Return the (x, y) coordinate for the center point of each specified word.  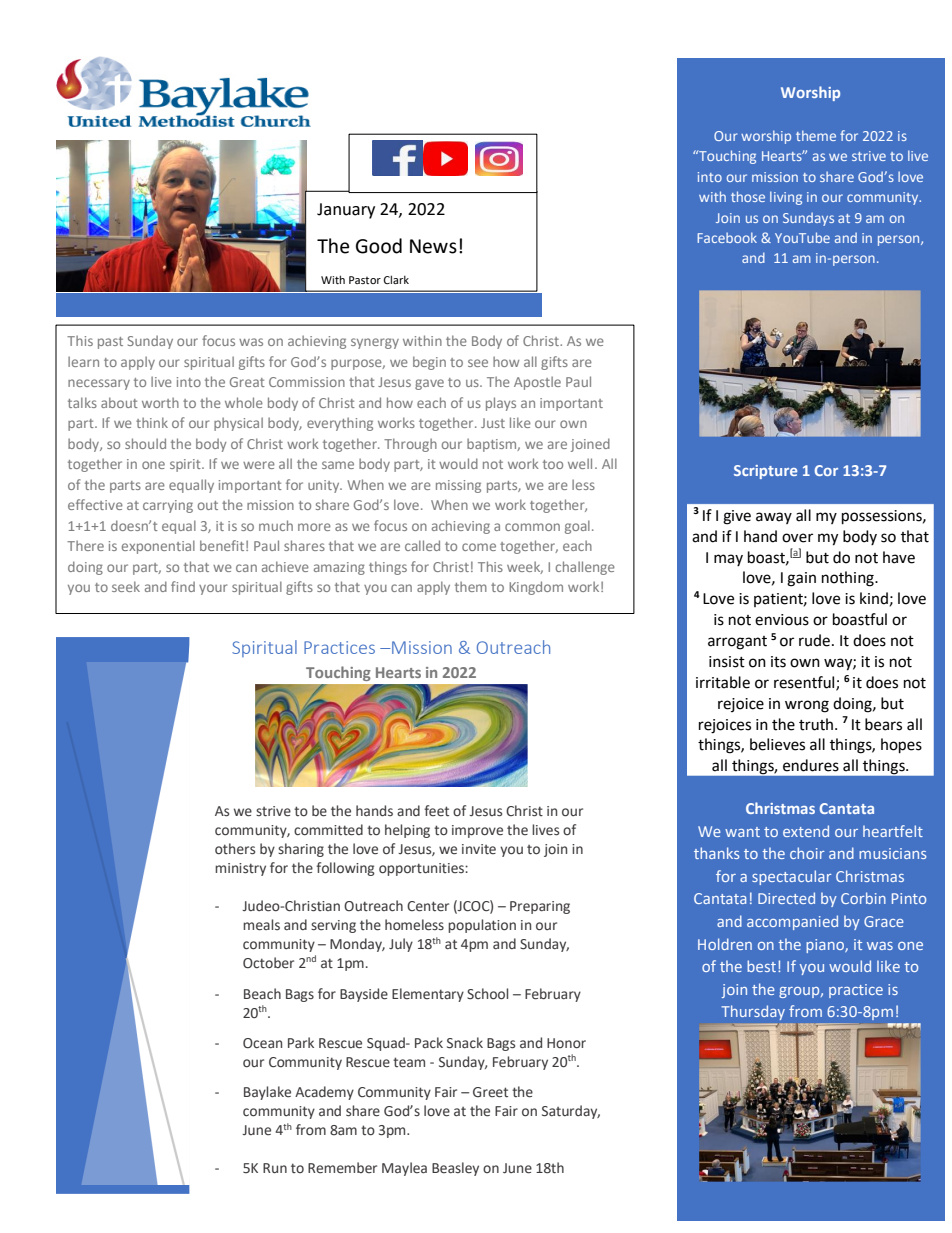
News (433, 246)
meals (261, 925)
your (213, 589)
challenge (585, 568)
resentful (805, 683)
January (346, 211)
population (482, 926)
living (786, 198)
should (145, 443)
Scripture (765, 472)
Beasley (455, 1169)
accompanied (792, 922)
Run (275, 1168)
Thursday (753, 1012)
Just (493, 423)
